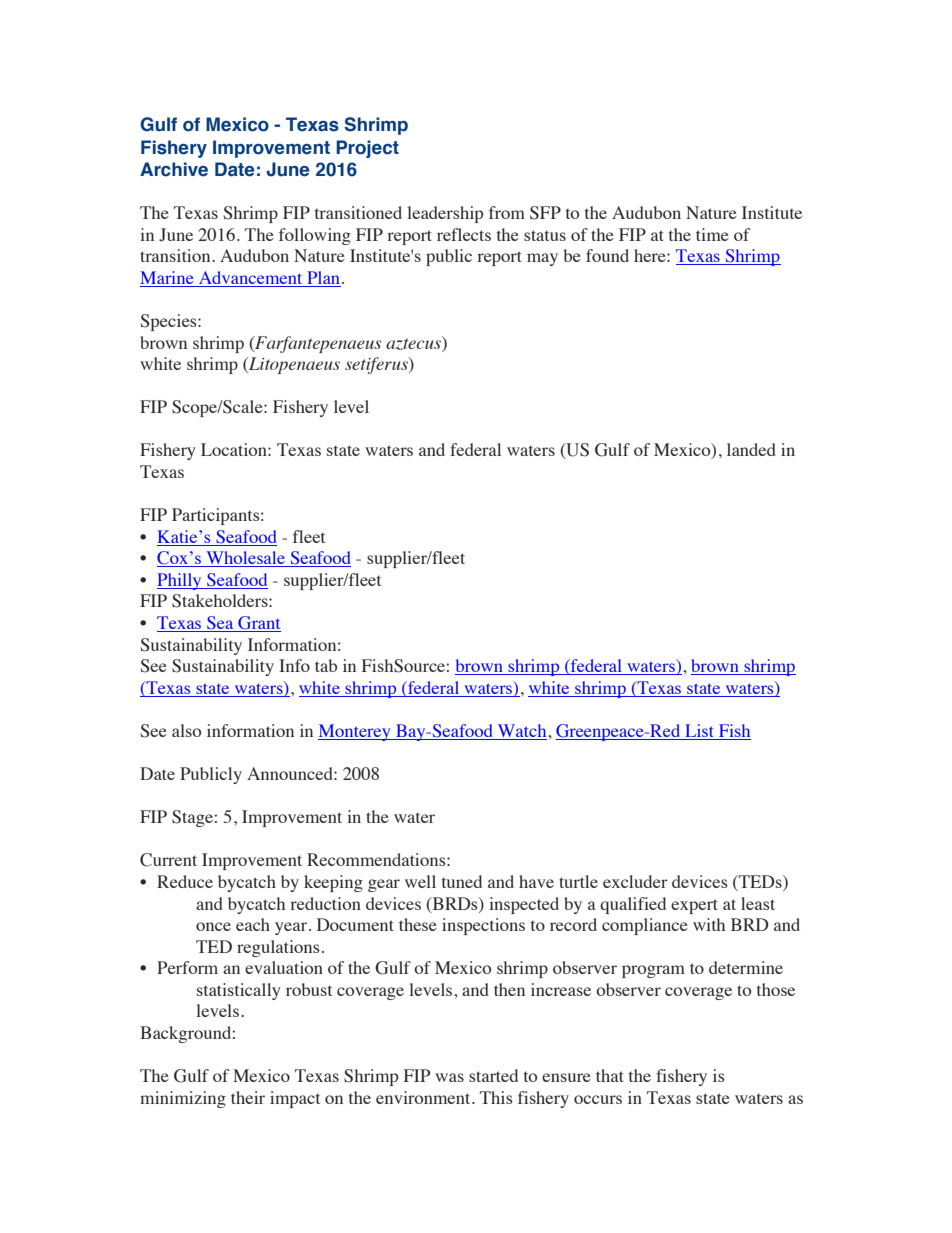 The height and width of the page is (1233, 952). Describe the element at coordinates (170, 322) in the page. I see `Species` at that location.
